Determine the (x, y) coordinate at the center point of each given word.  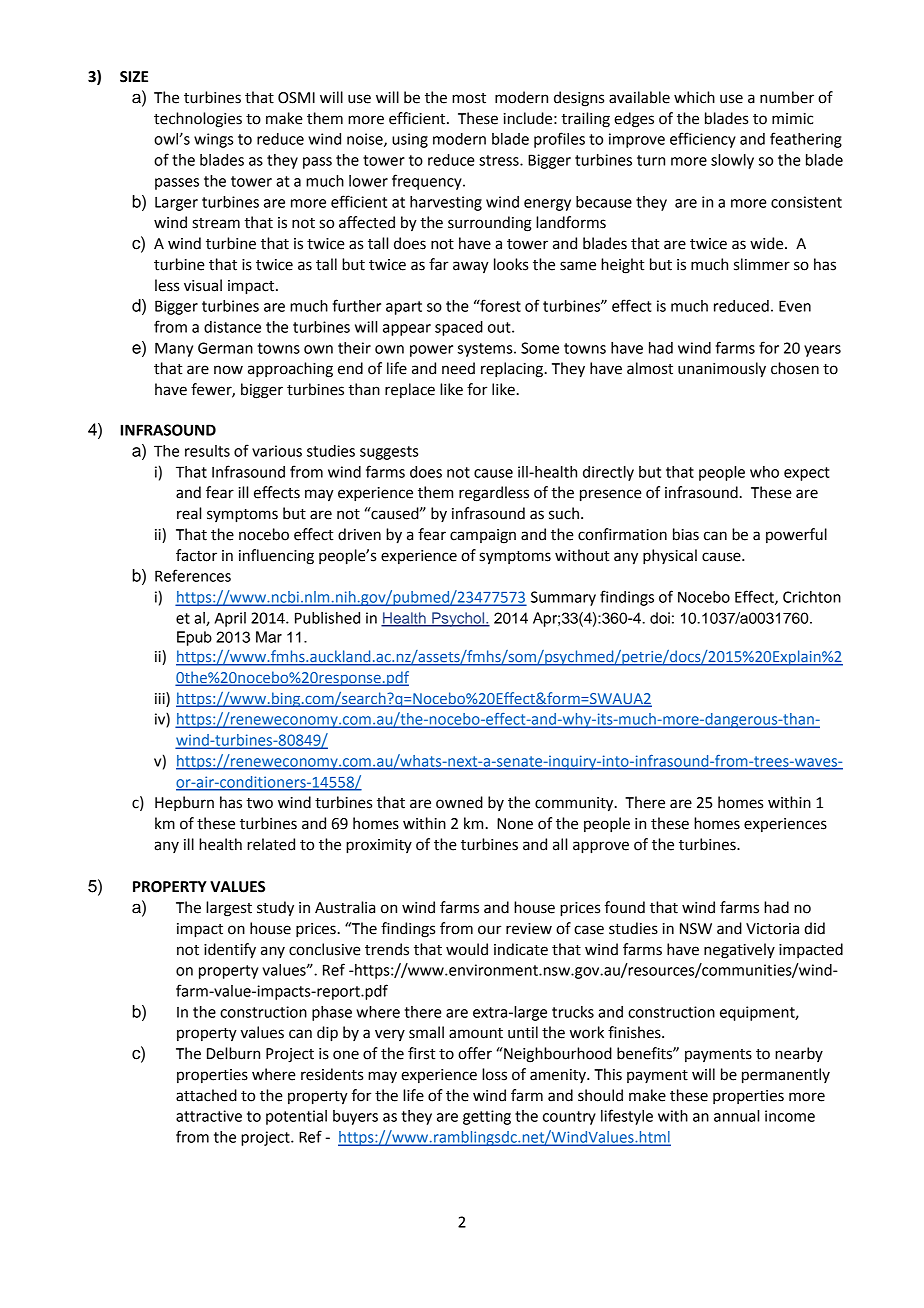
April (230, 619)
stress (500, 160)
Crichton (812, 597)
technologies (198, 120)
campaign (483, 536)
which (694, 97)
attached (206, 1095)
